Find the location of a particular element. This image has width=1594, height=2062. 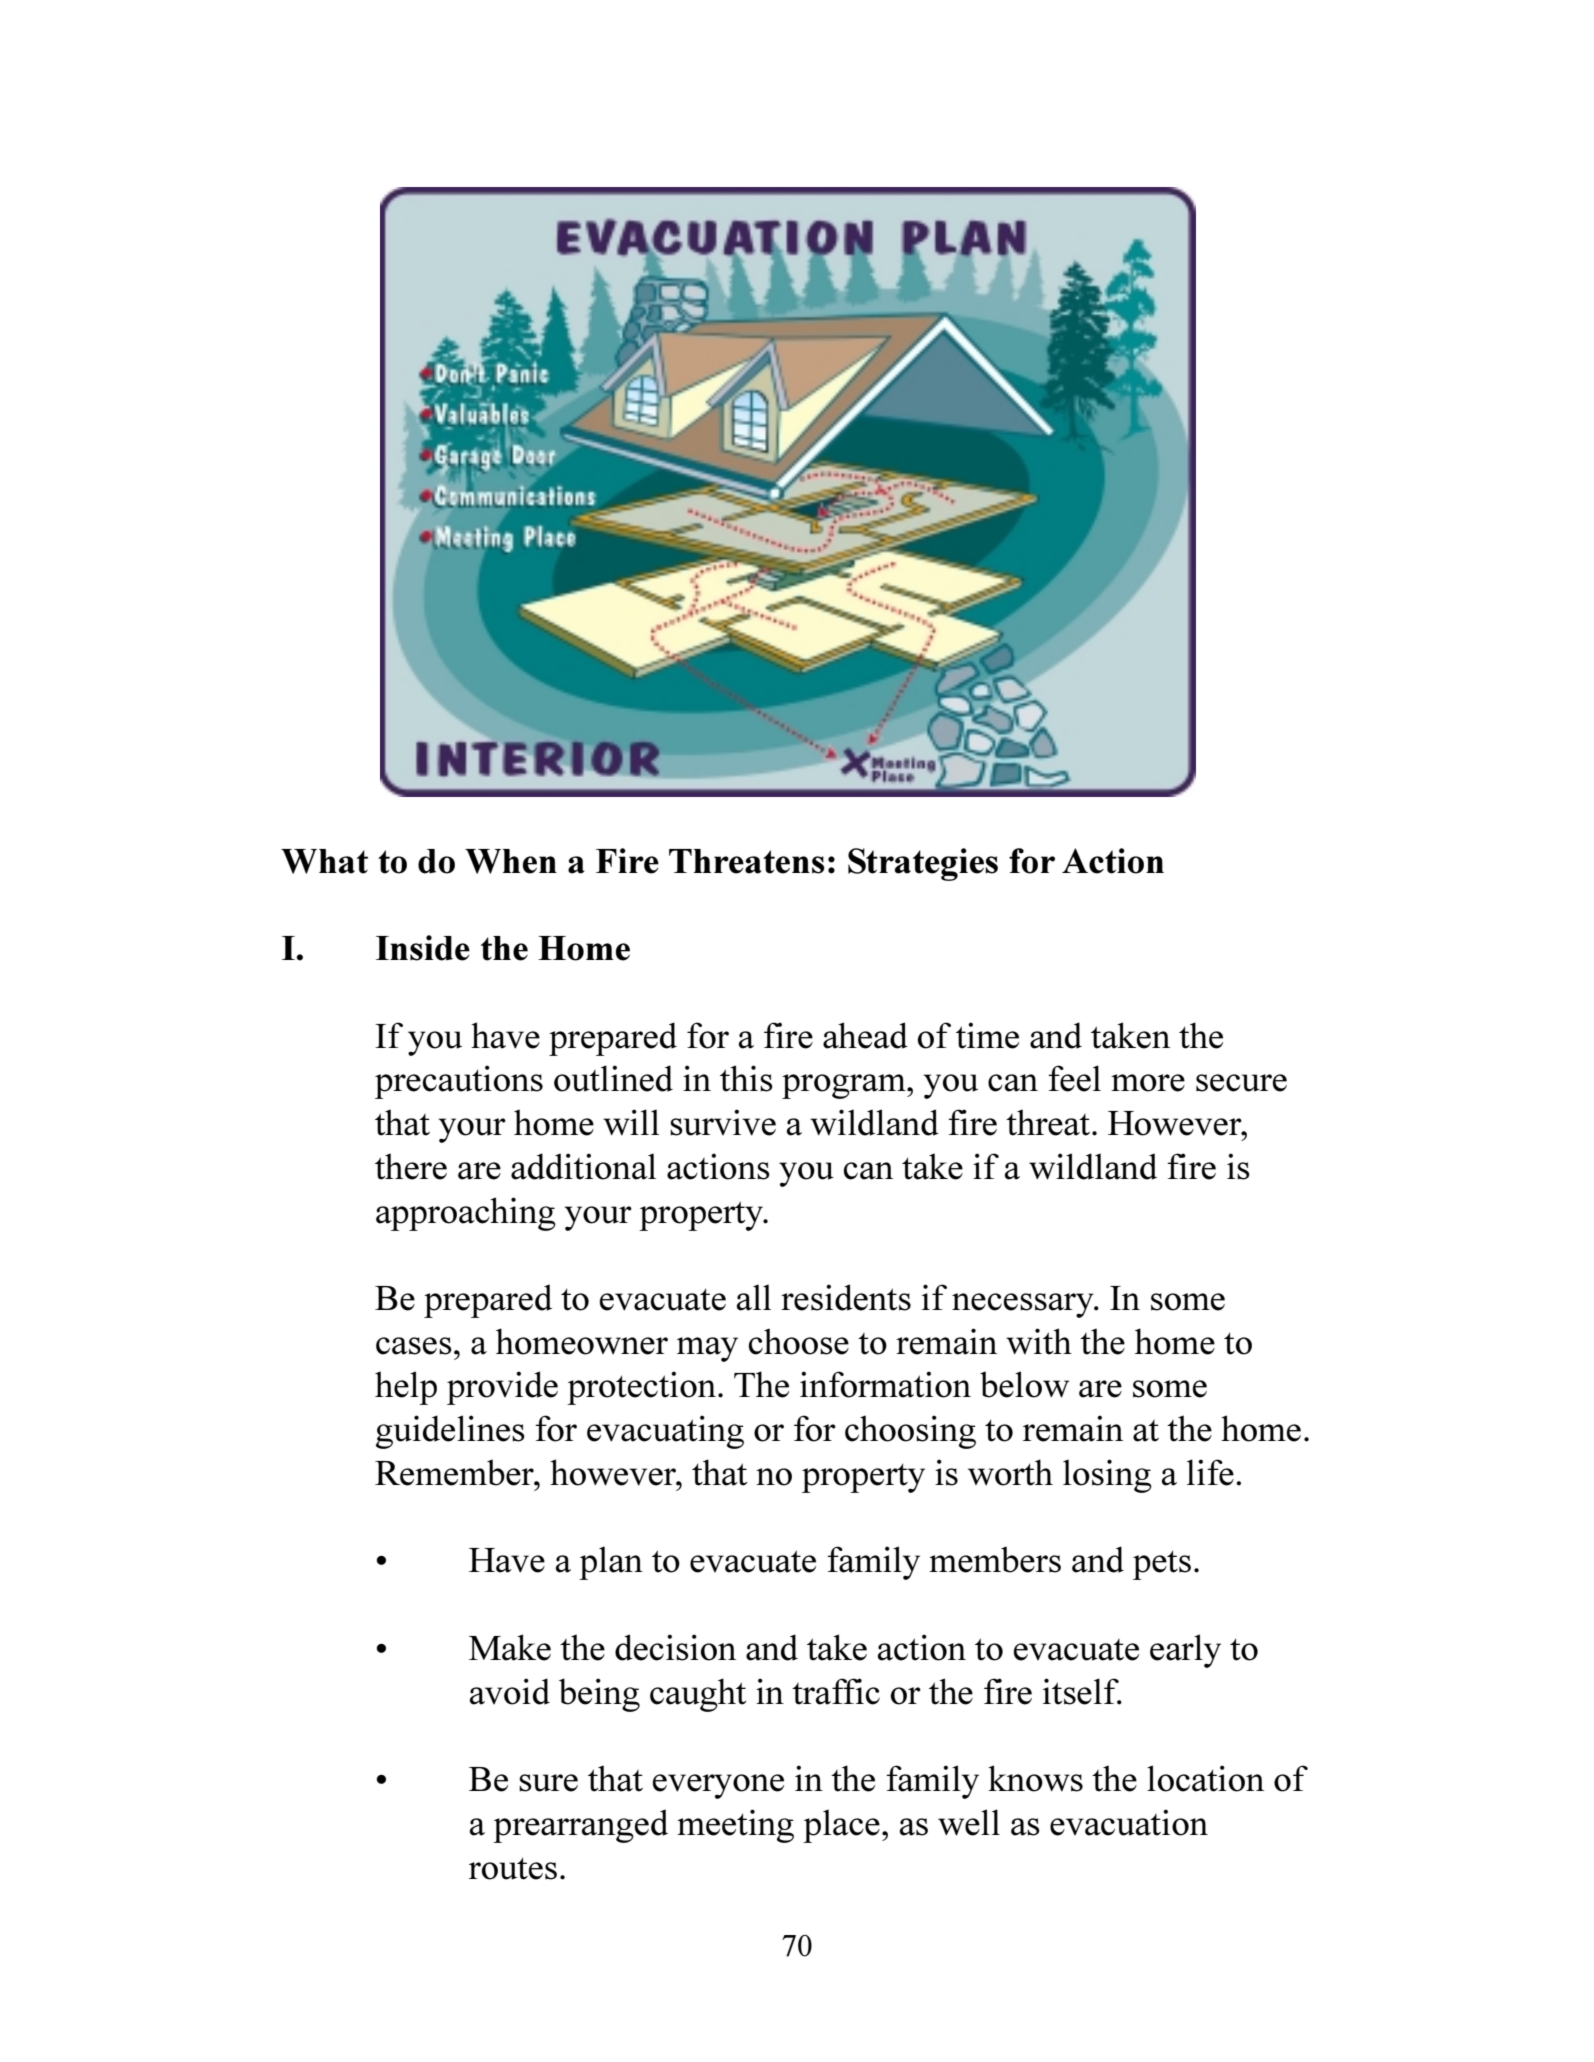

When is located at coordinates (511, 861).
